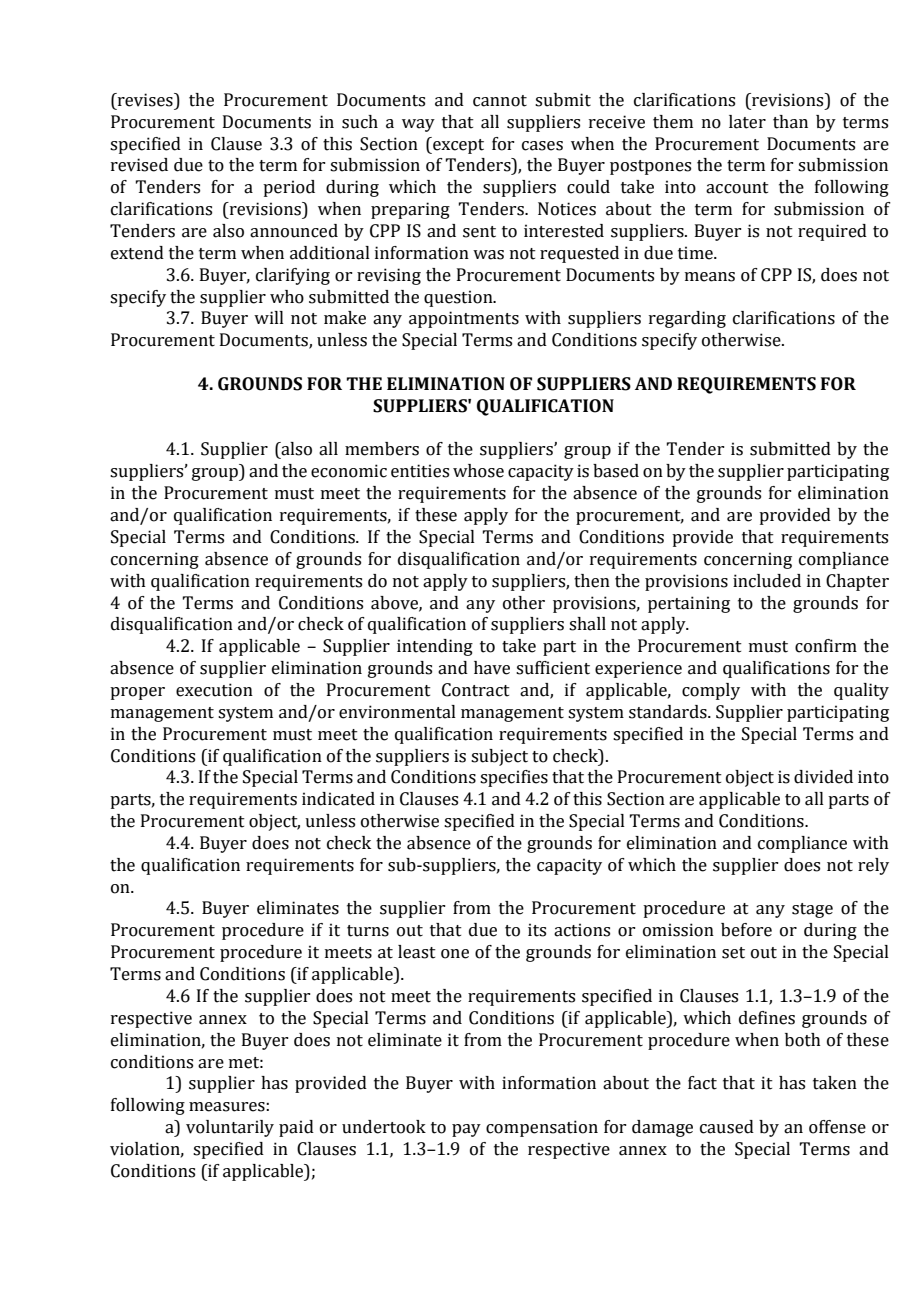 The height and width of the screenshot is (1308, 924). What do you see at coordinates (230, 1128) in the screenshot?
I see `voluntarily` at bounding box center [230, 1128].
